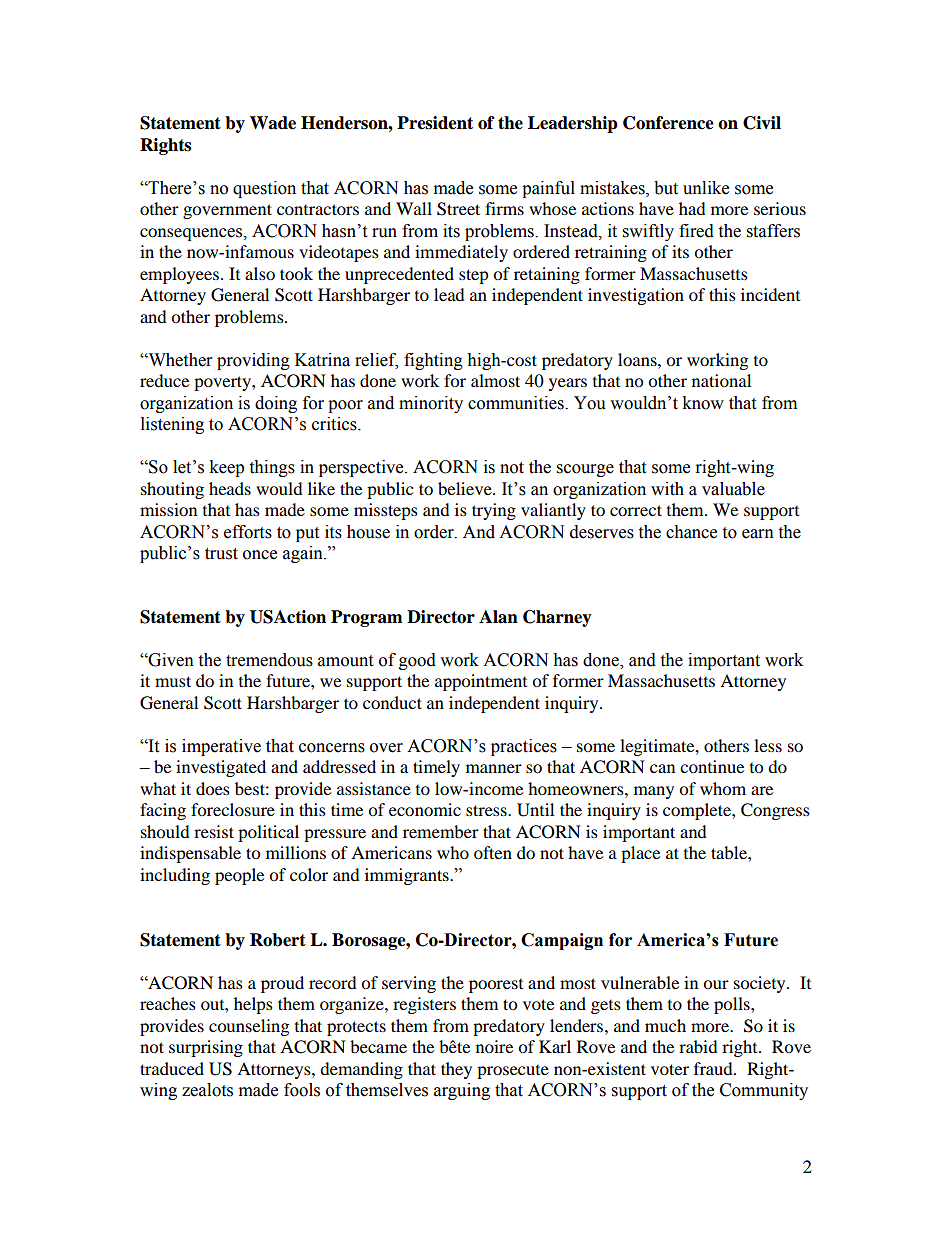 Image resolution: width=952 pixels, height=1233 pixels. I want to click on Conference, so click(668, 123).
